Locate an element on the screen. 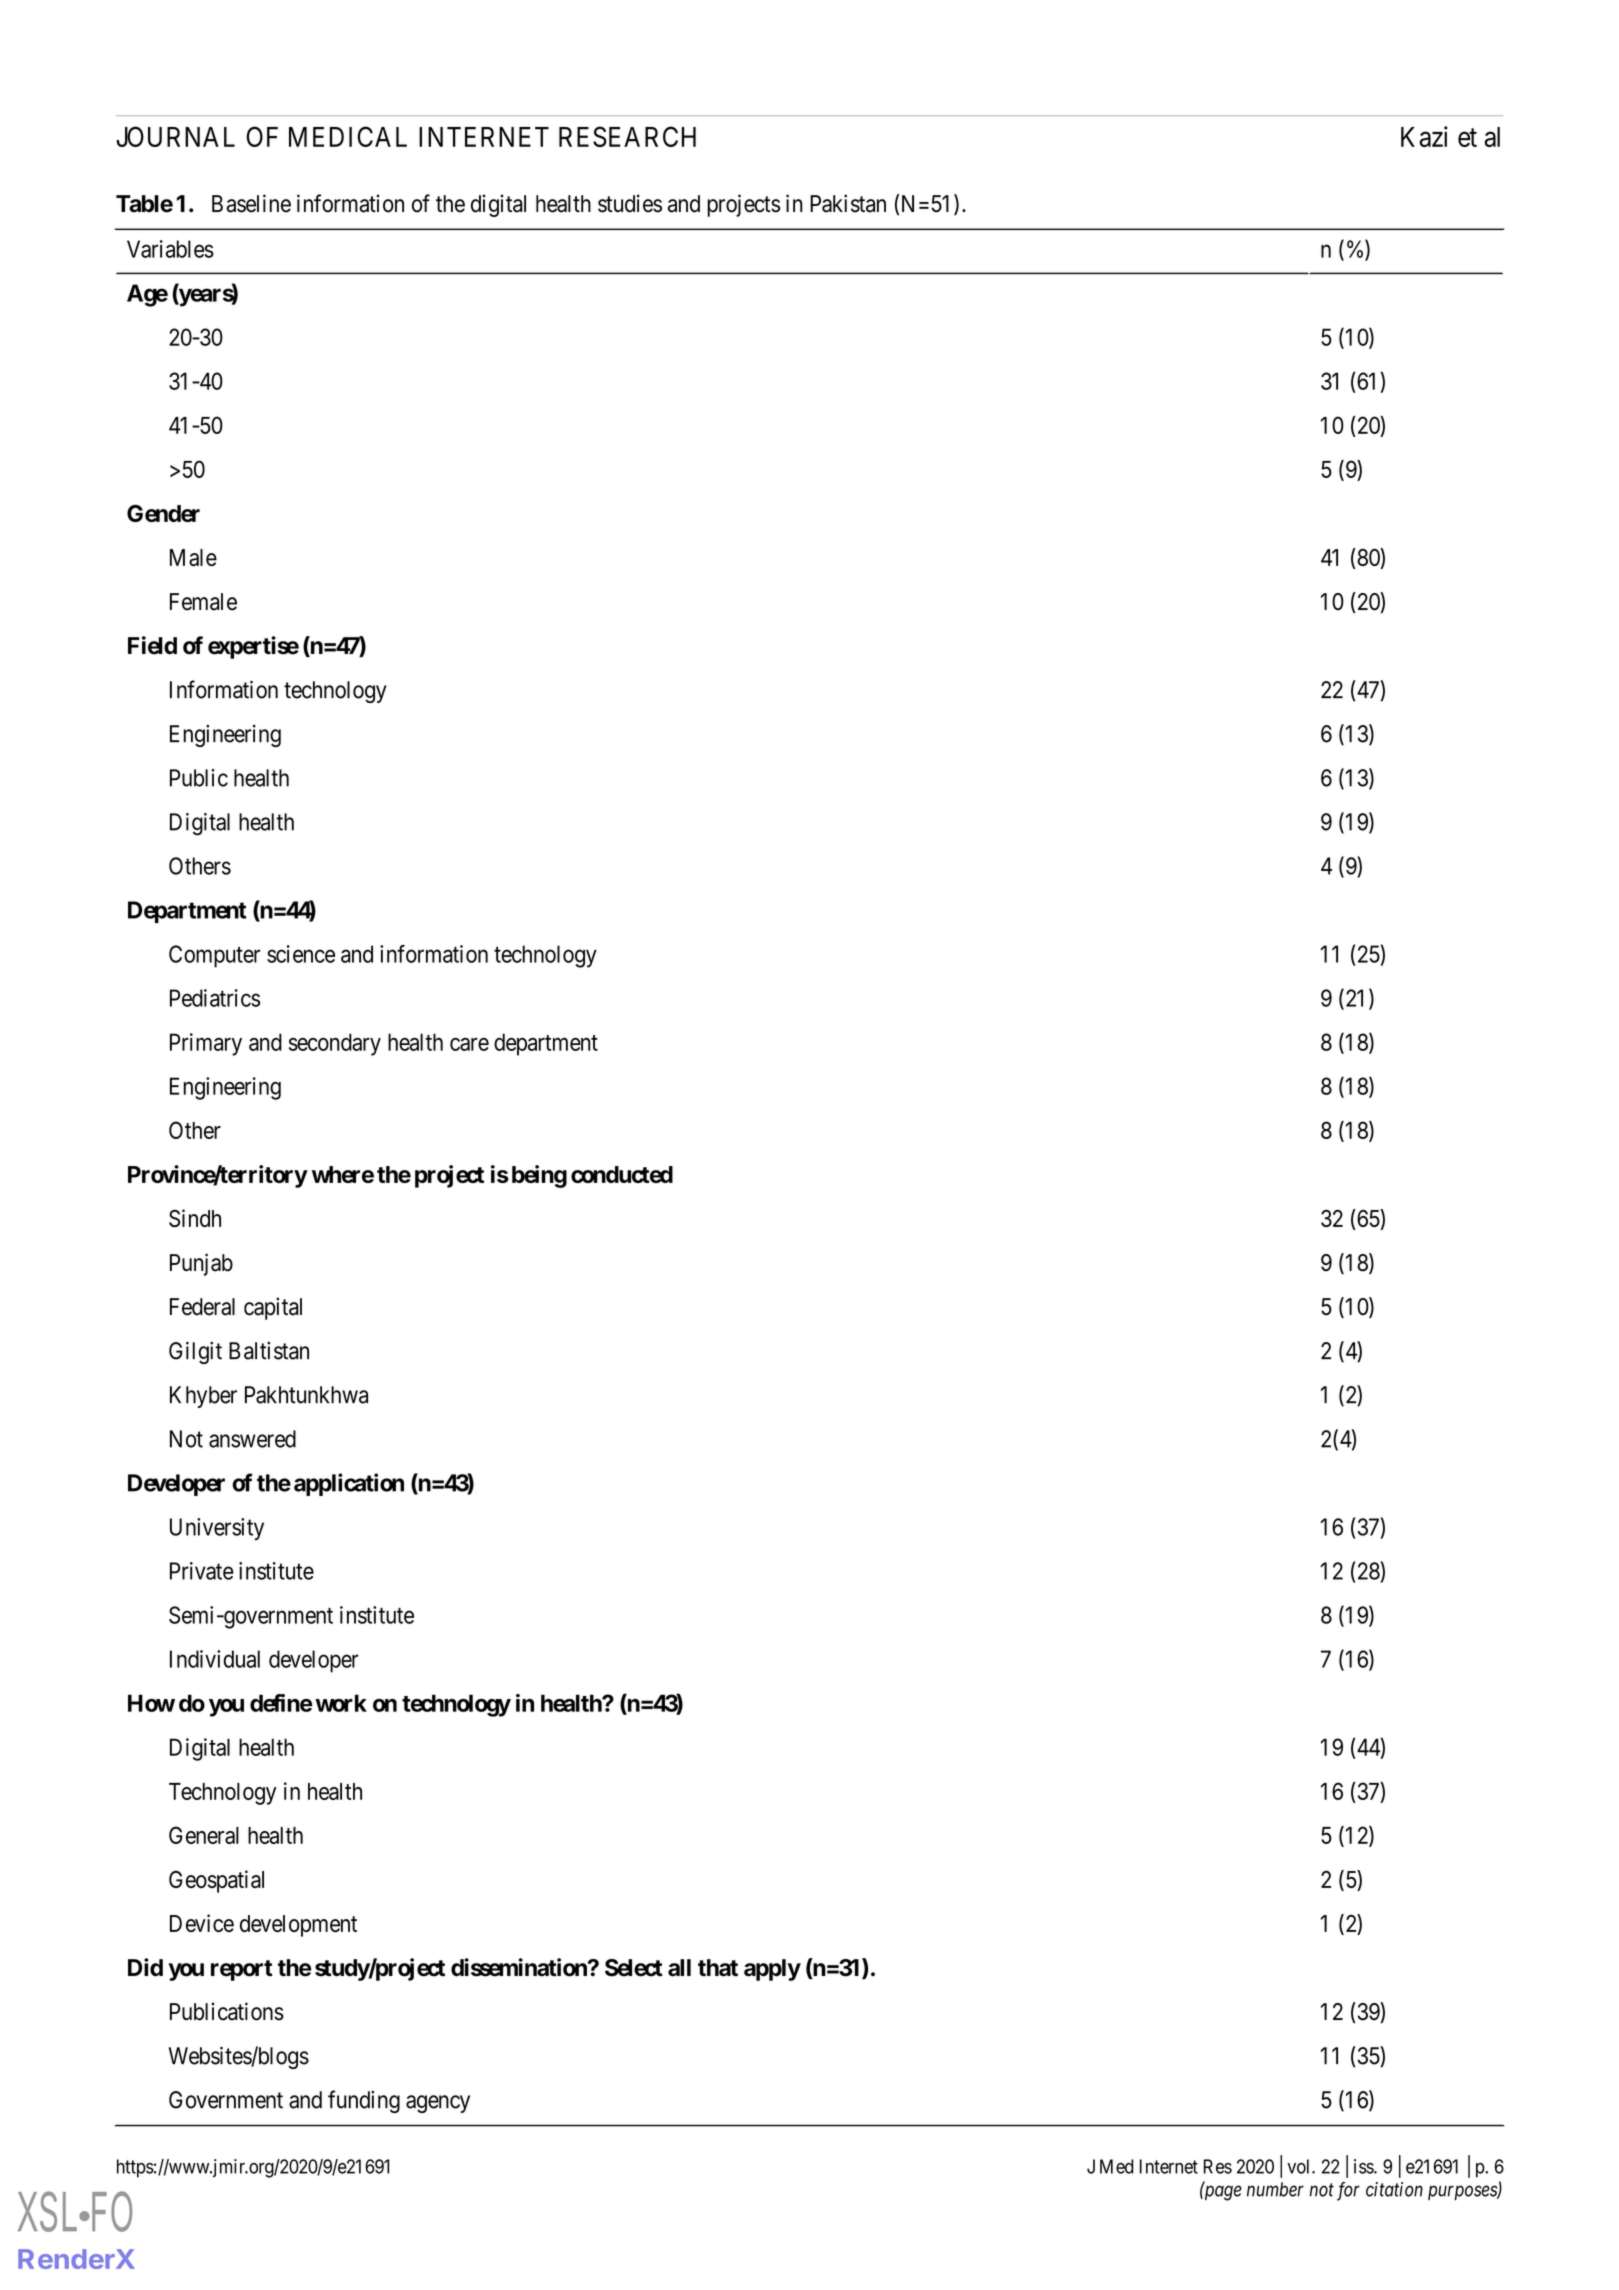 The width and height of the screenshot is (1619, 2290). vol is located at coordinates (1300, 2166).
